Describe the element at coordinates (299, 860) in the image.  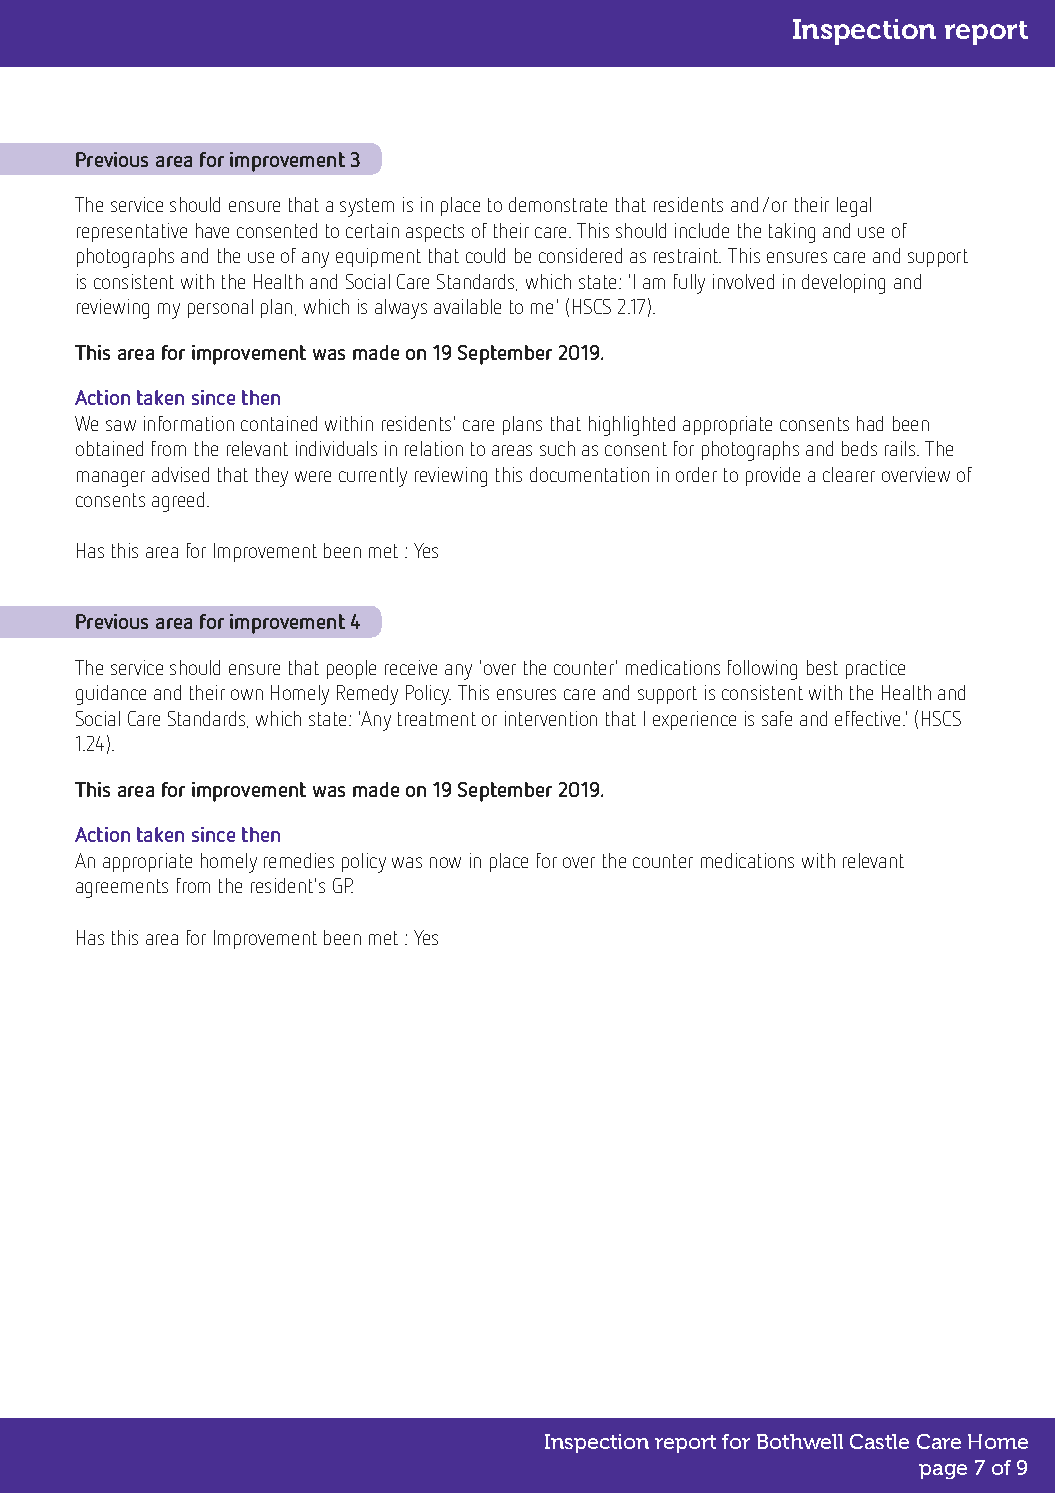
I see `remedies` at that location.
